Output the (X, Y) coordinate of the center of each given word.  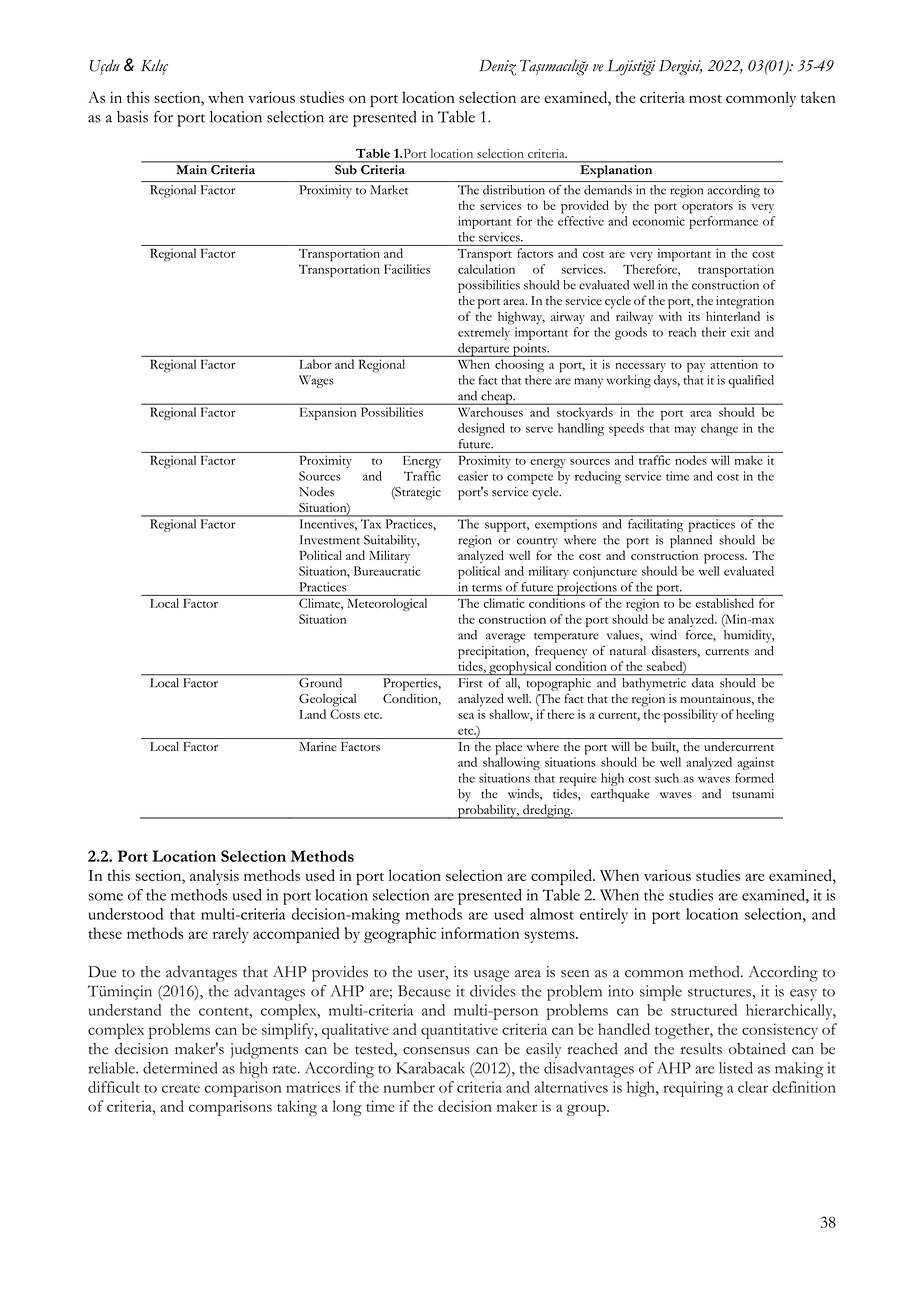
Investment (330, 540)
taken (818, 97)
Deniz (497, 68)
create (181, 1088)
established (725, 603)
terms (487, 588)
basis (132, 117)
